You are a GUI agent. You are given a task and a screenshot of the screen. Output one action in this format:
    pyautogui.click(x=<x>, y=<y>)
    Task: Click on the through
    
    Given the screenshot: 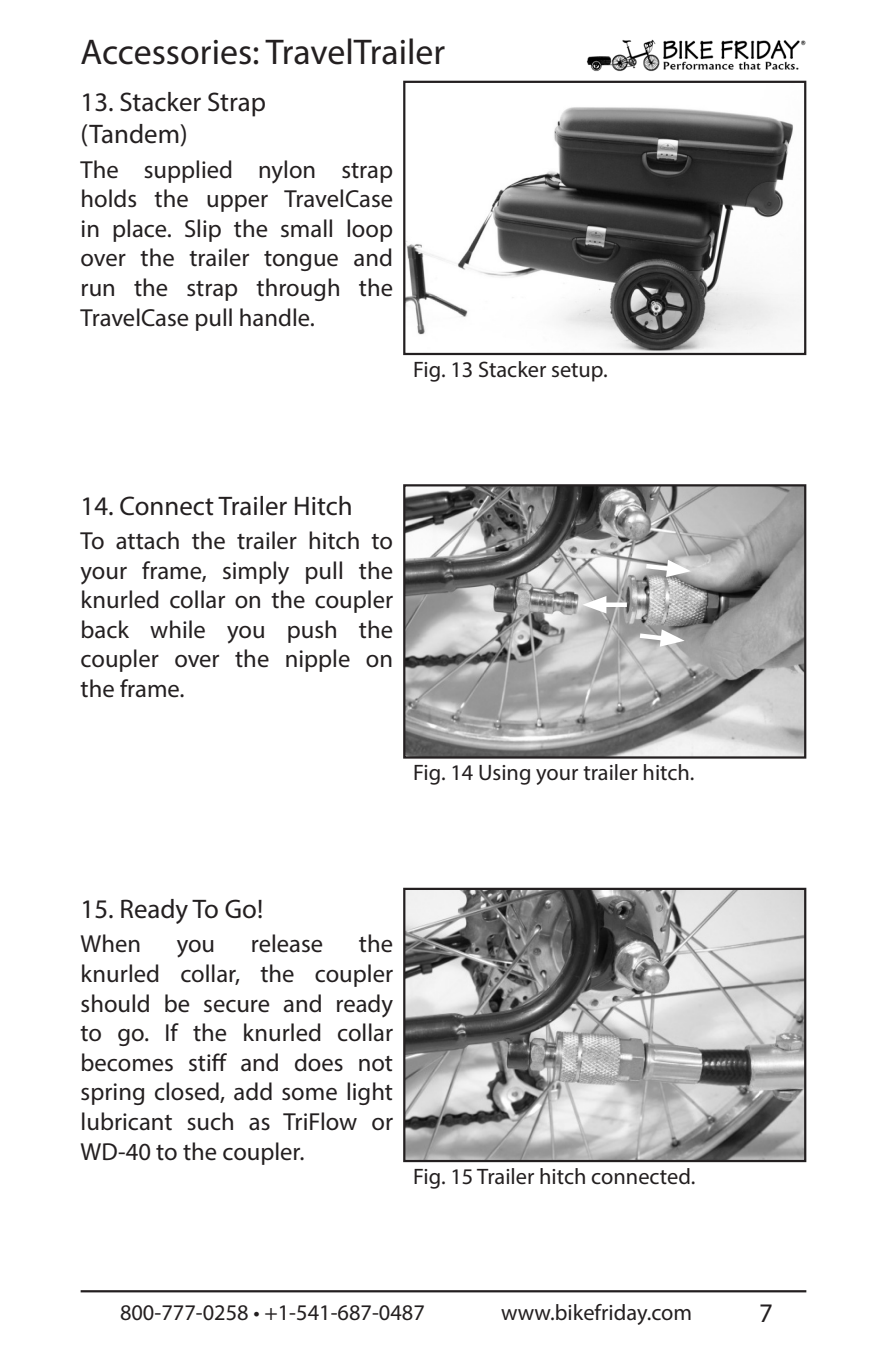 What is the action you would take?
    pyautogui.click(x=297, y=289)
